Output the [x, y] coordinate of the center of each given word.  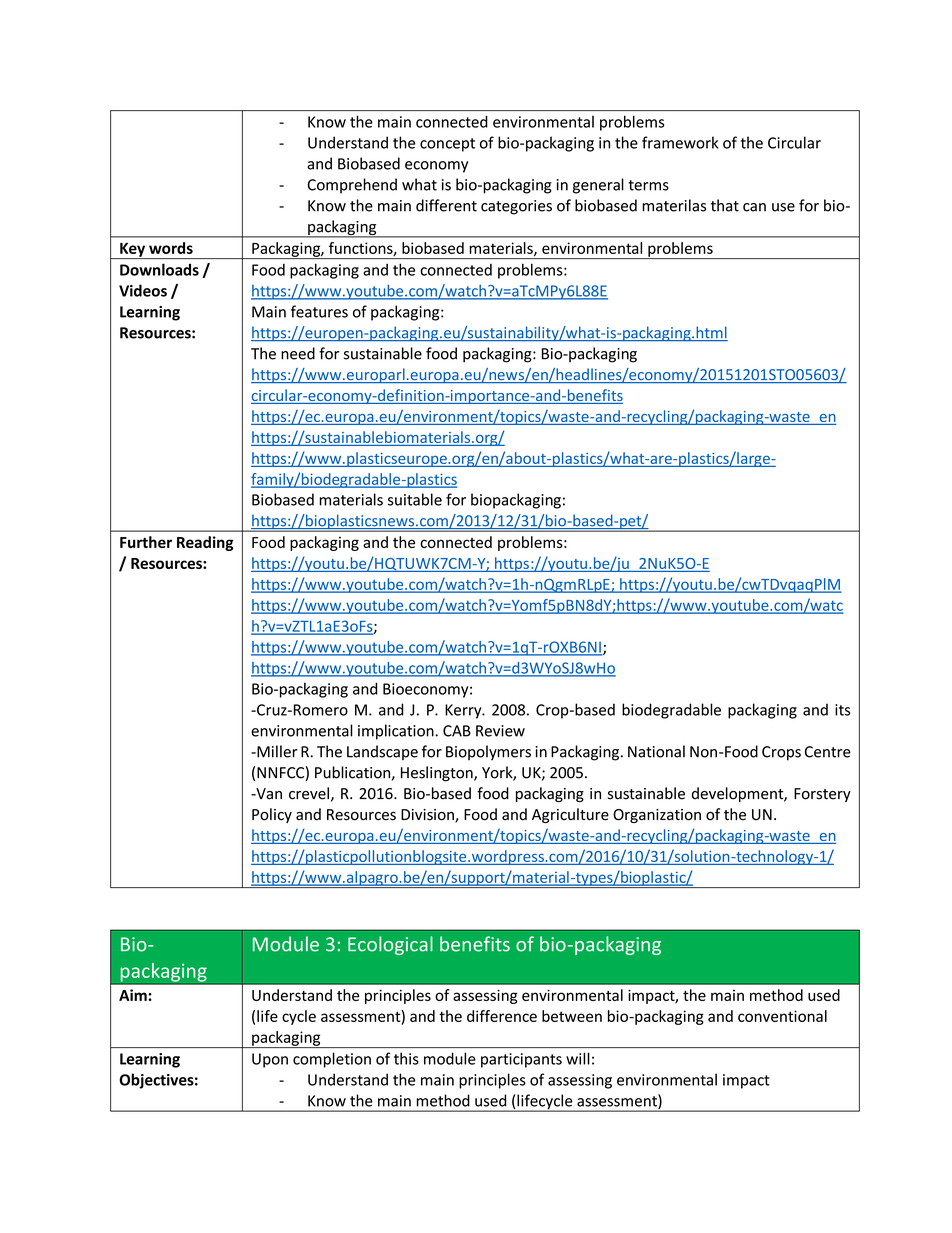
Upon [270, 1060]
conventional [782, 1016]
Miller [276, 751]
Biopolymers [488, 753]
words [171, 248]
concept [447, 145]
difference [502, 1016]
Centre [828, 752]
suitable [415, 499]
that [725, 205]
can [754, 207]
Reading [205, 543]
